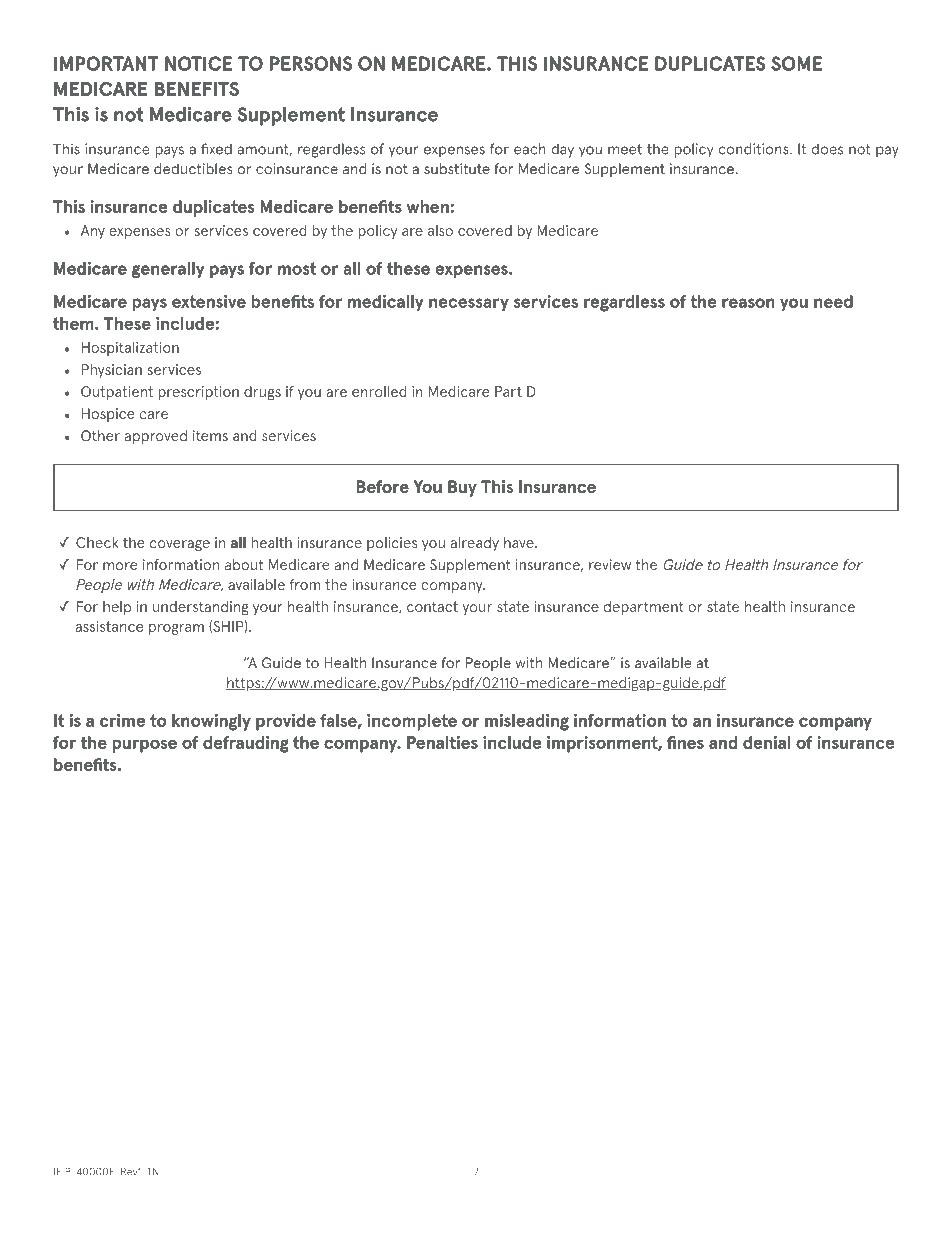  What do you see at coordinates (198, 393) in the document?
I see `prescription` at bounding box center [198, 393].
